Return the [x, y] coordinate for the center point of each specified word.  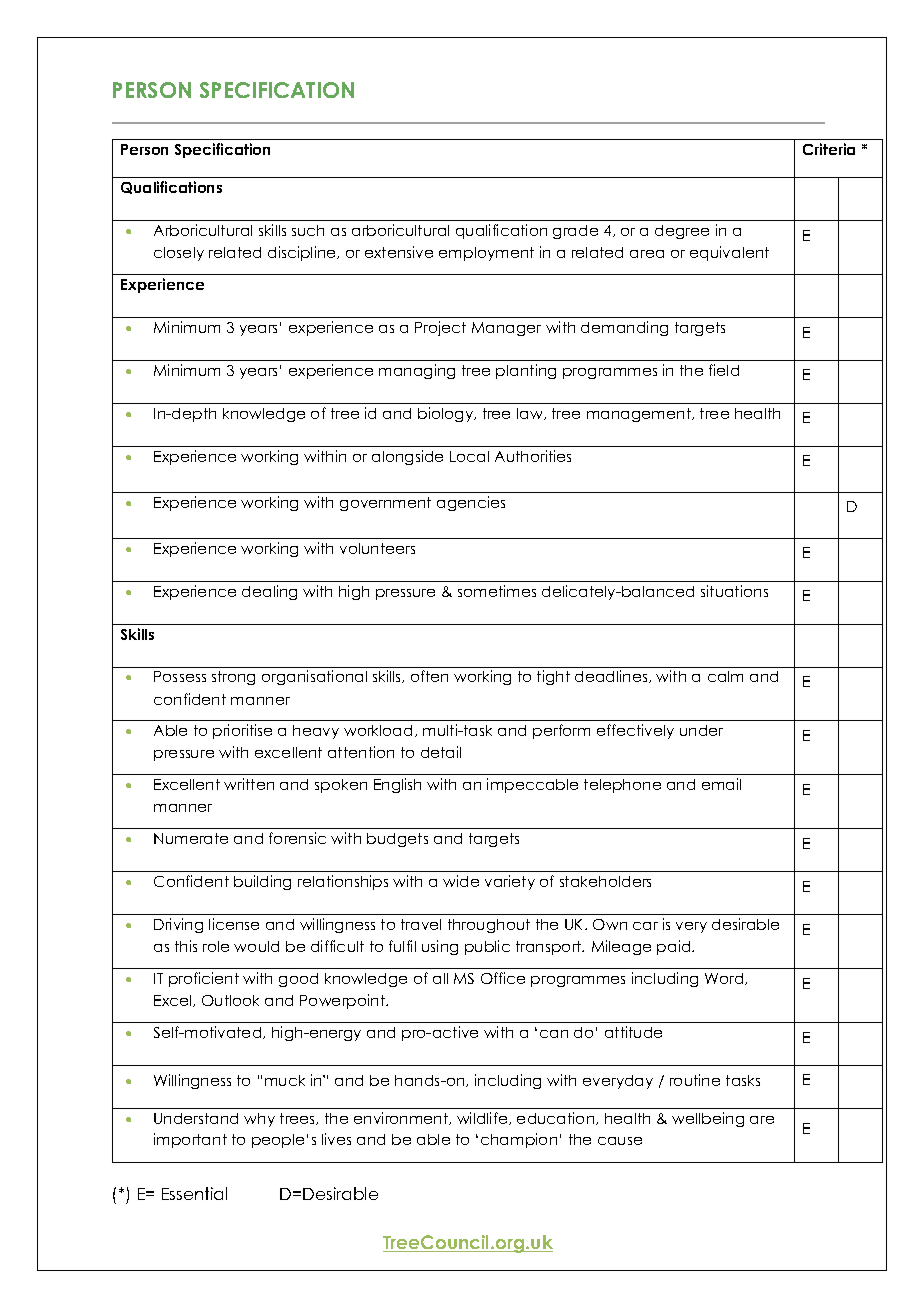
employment [486, 254]
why [259, 1120]
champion [519, 1140]
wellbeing [708, 1119]
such [308, 230]
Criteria [829, 149]
